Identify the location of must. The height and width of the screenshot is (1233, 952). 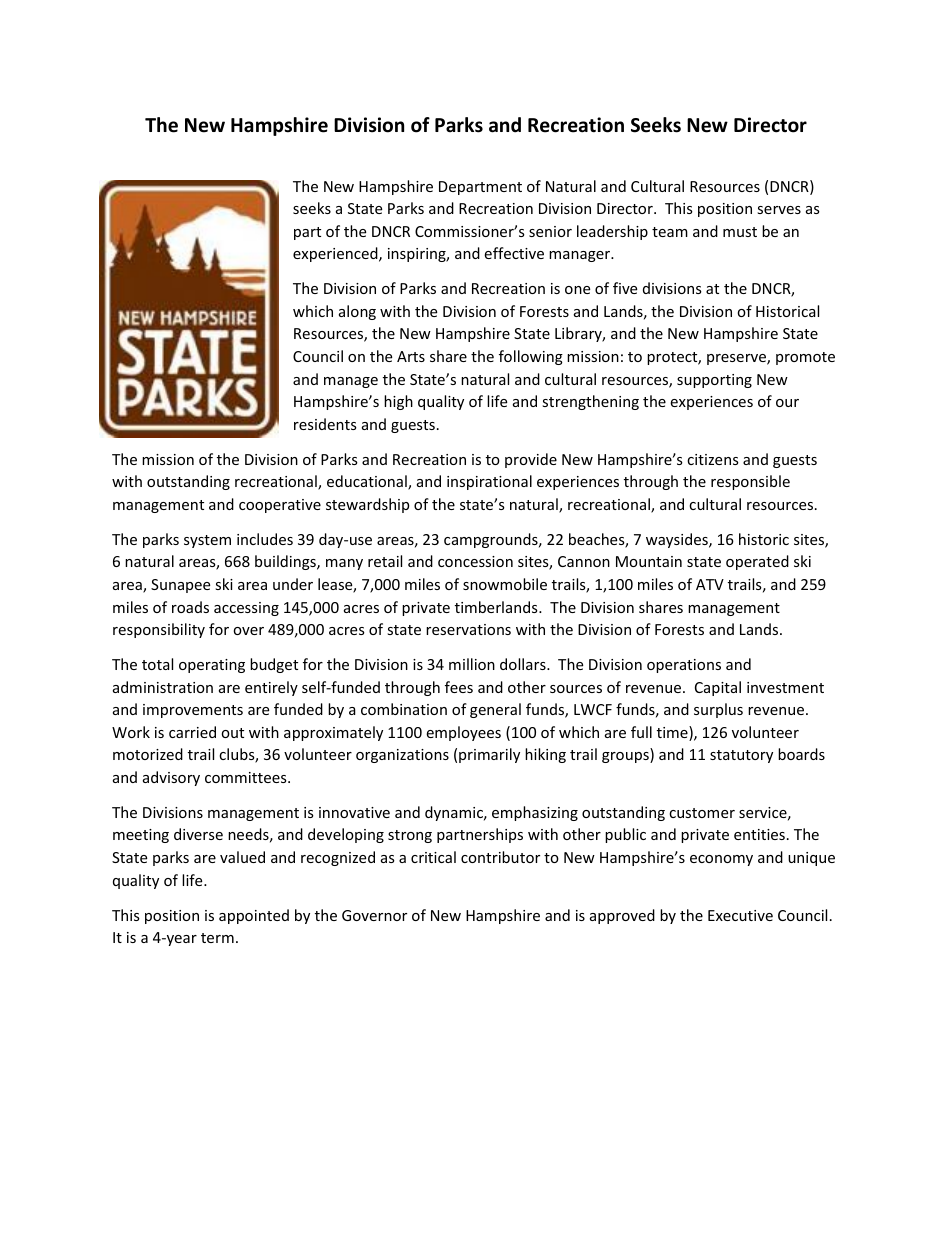
(740, 232).
